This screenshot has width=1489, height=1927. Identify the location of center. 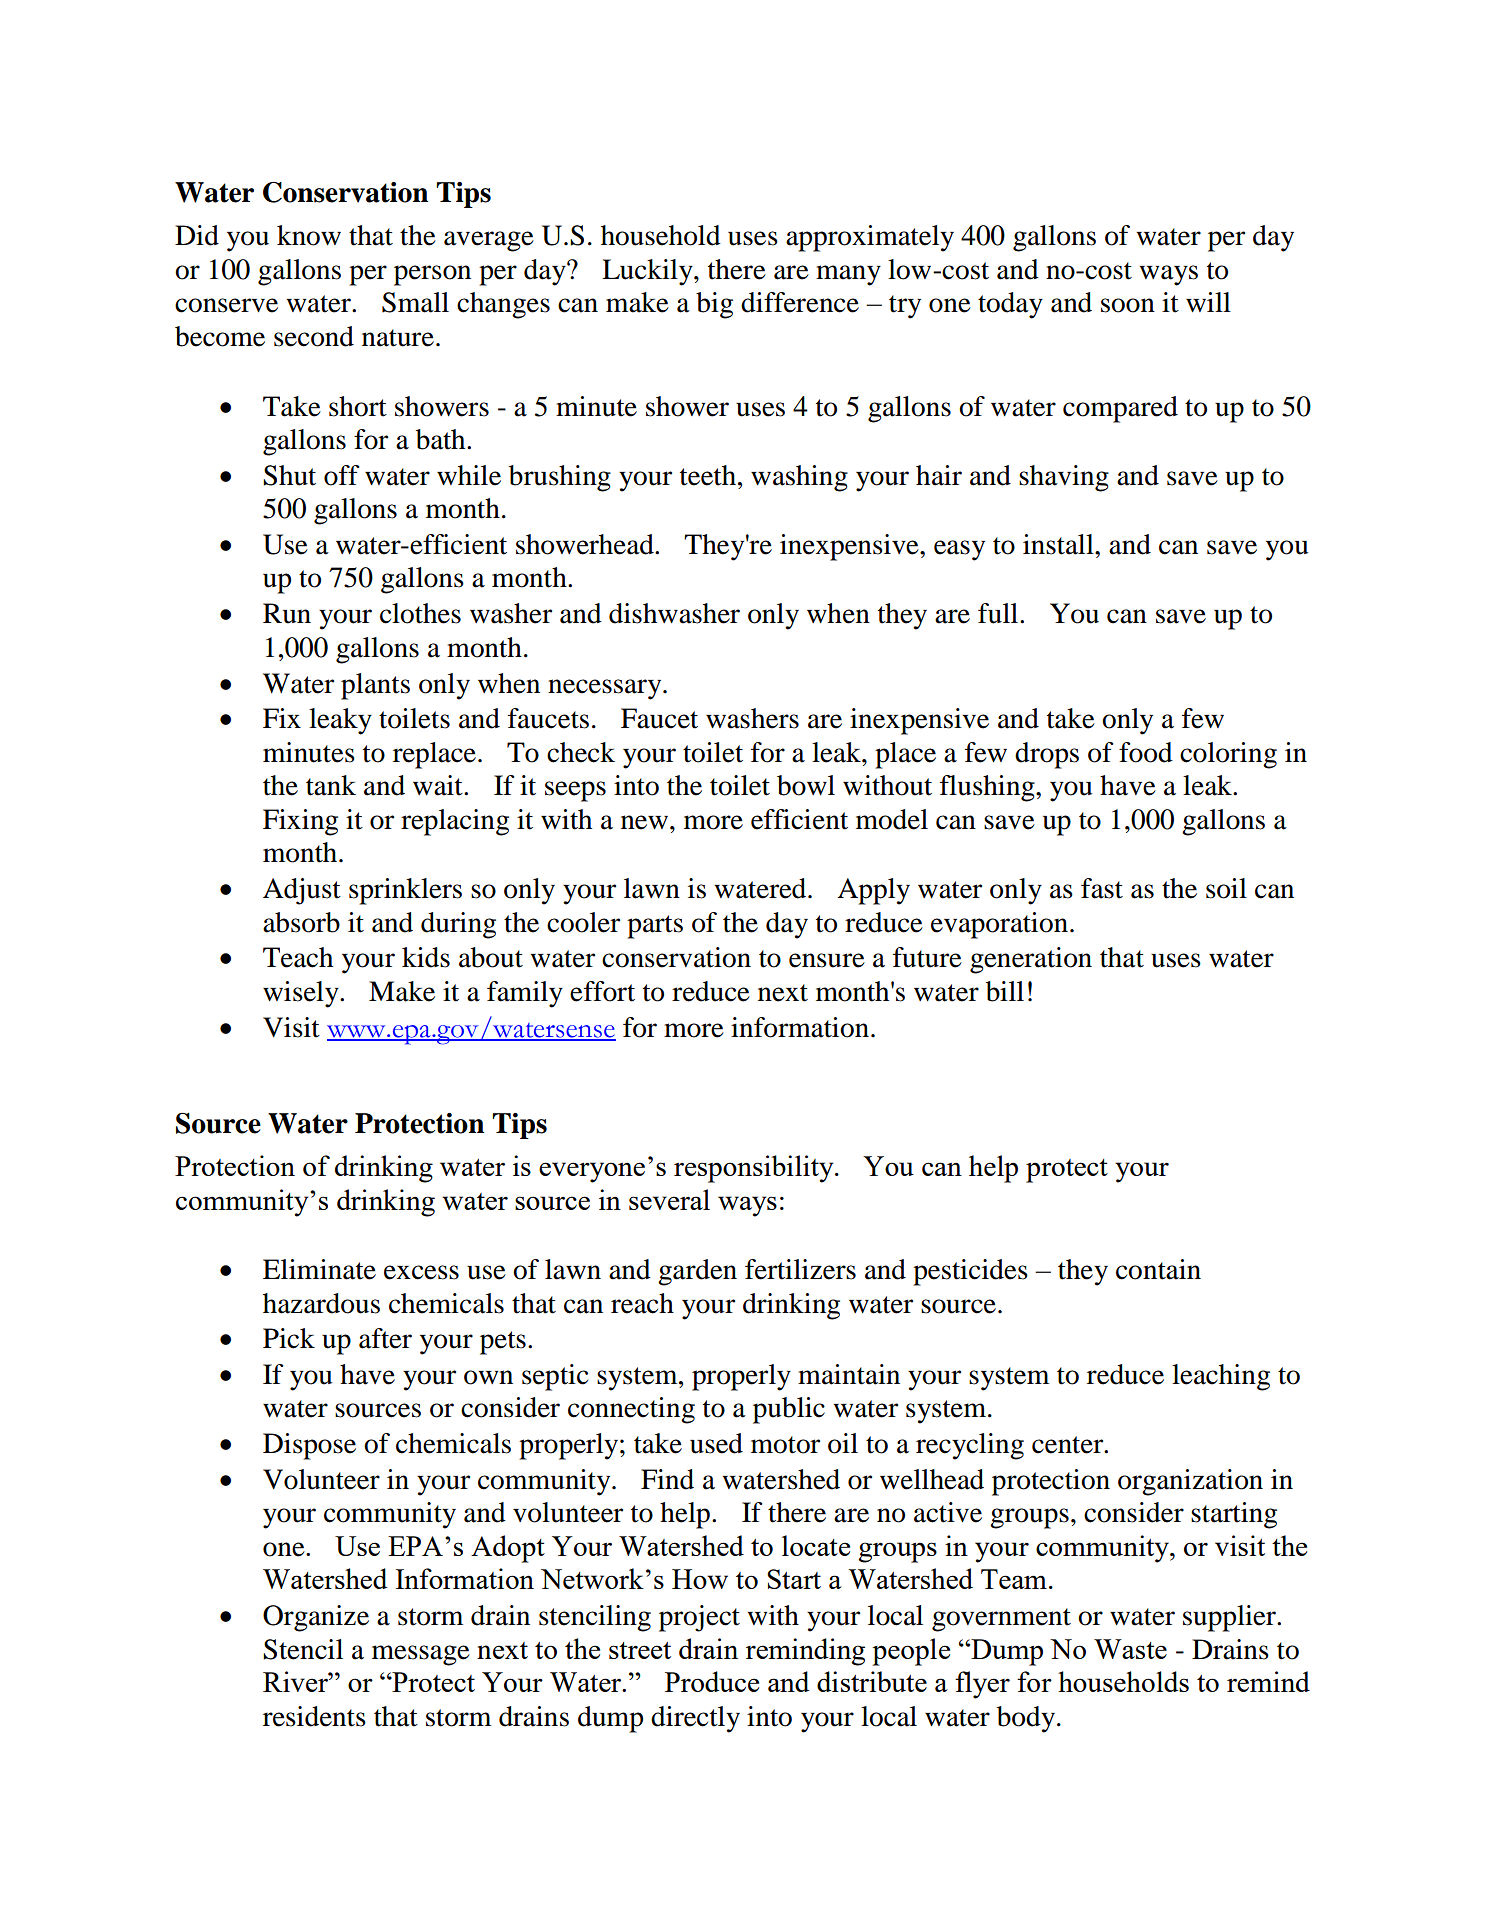
(1069, 1445).
